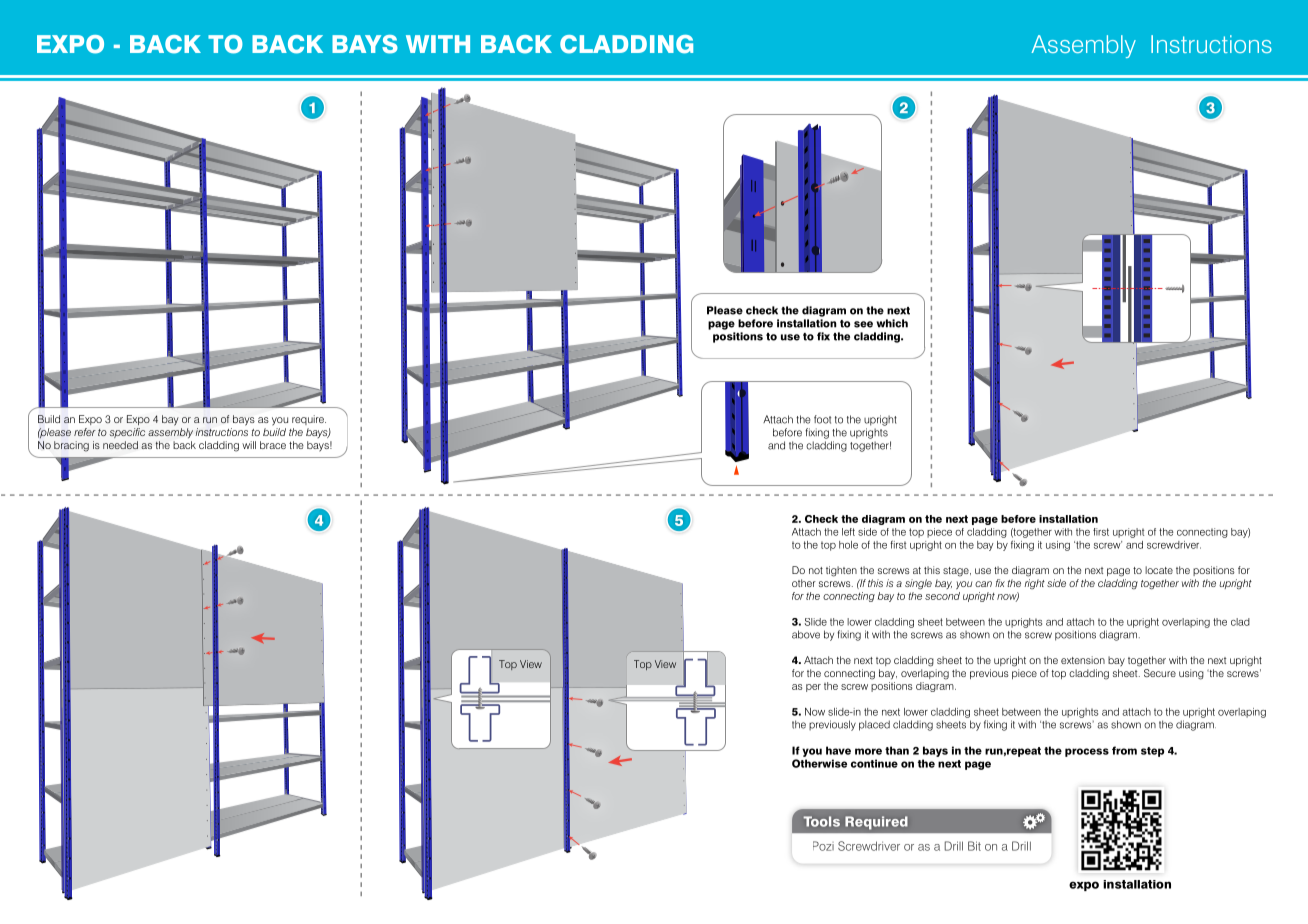 The image size is (1308, 924). I want to click on foot, so click(822, 419).
